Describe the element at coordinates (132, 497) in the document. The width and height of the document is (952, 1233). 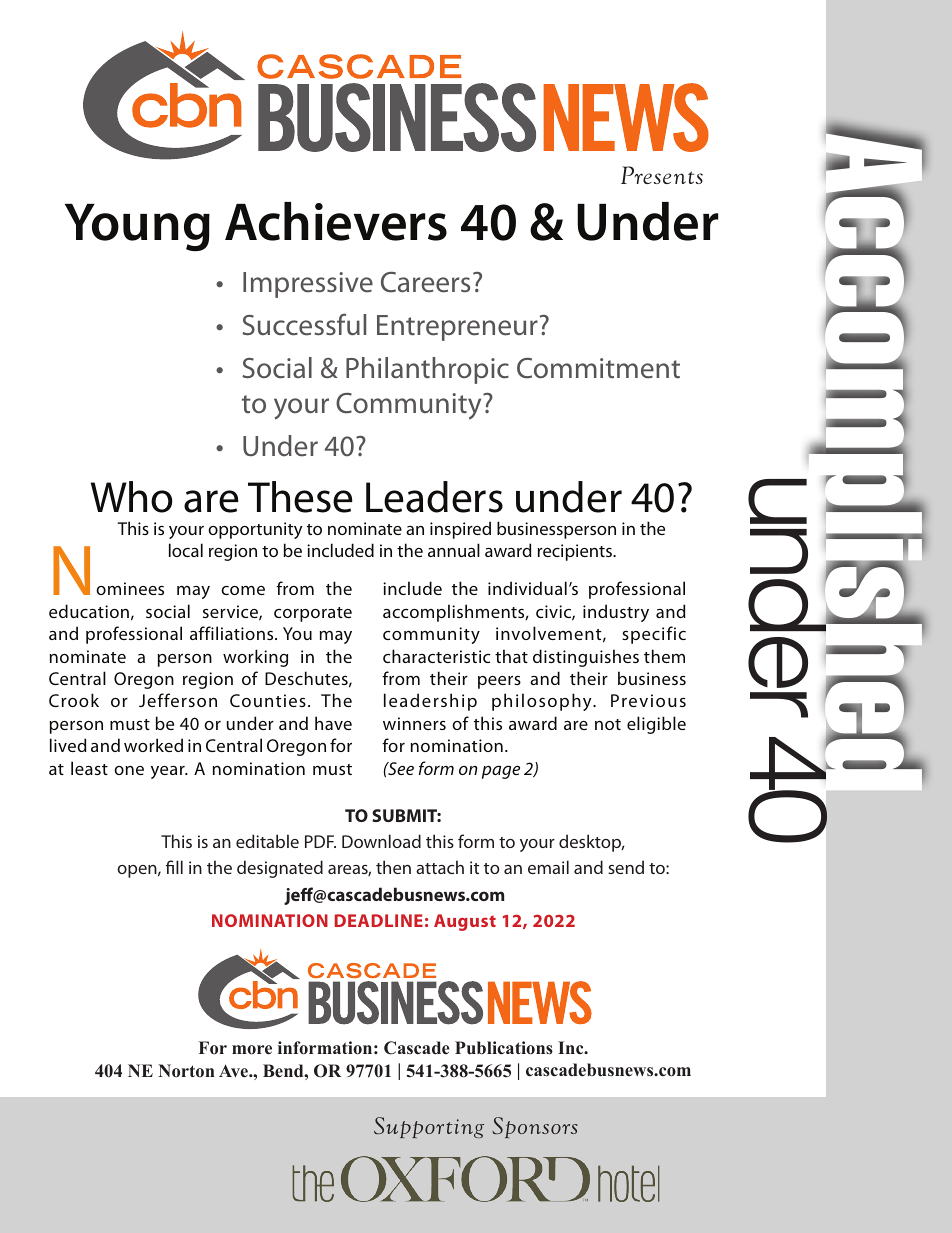
I see `Who` at that location.
